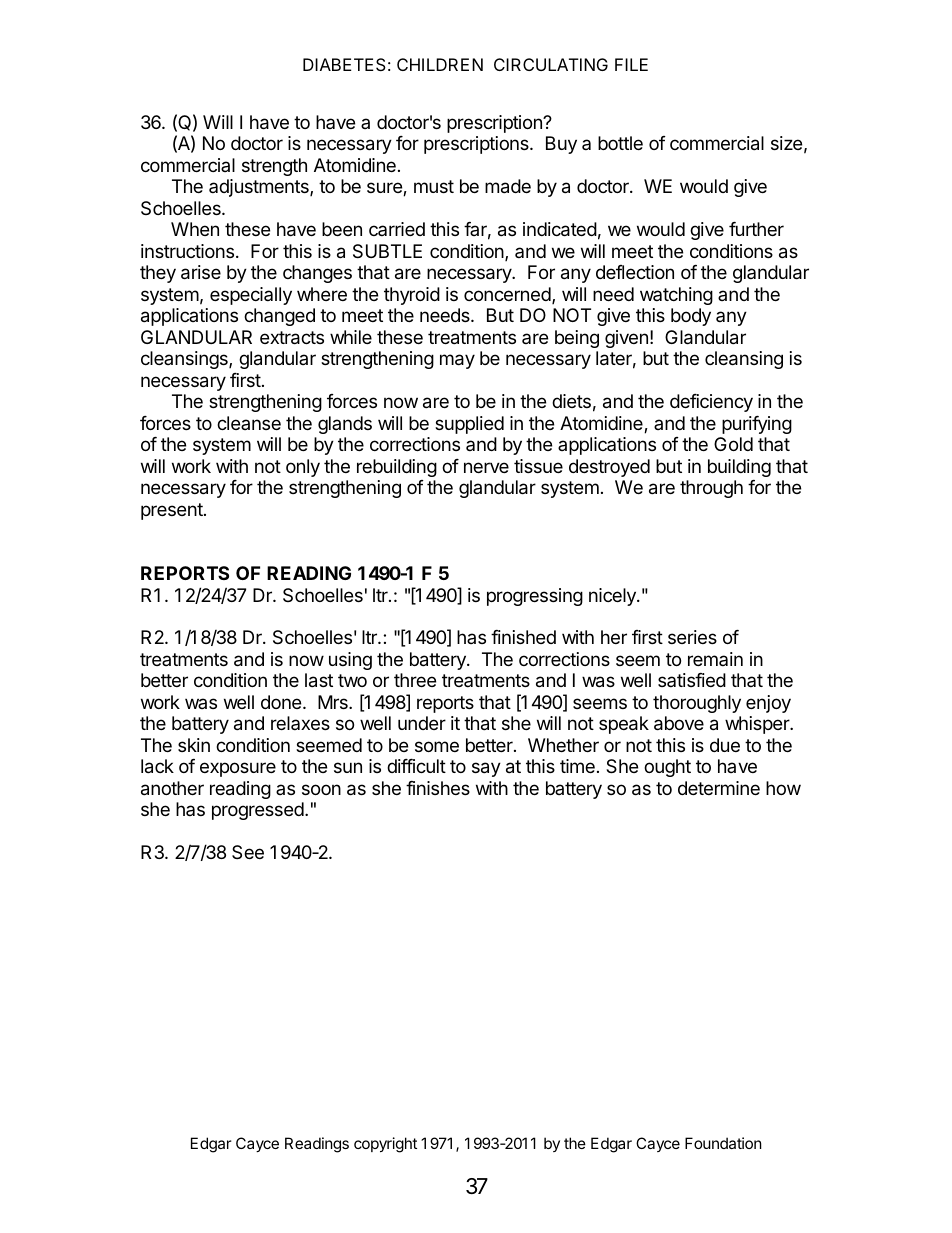 The height and width of the screenshot is (1233, 952). I want to click on CHILDREN, so click(440, 64).
